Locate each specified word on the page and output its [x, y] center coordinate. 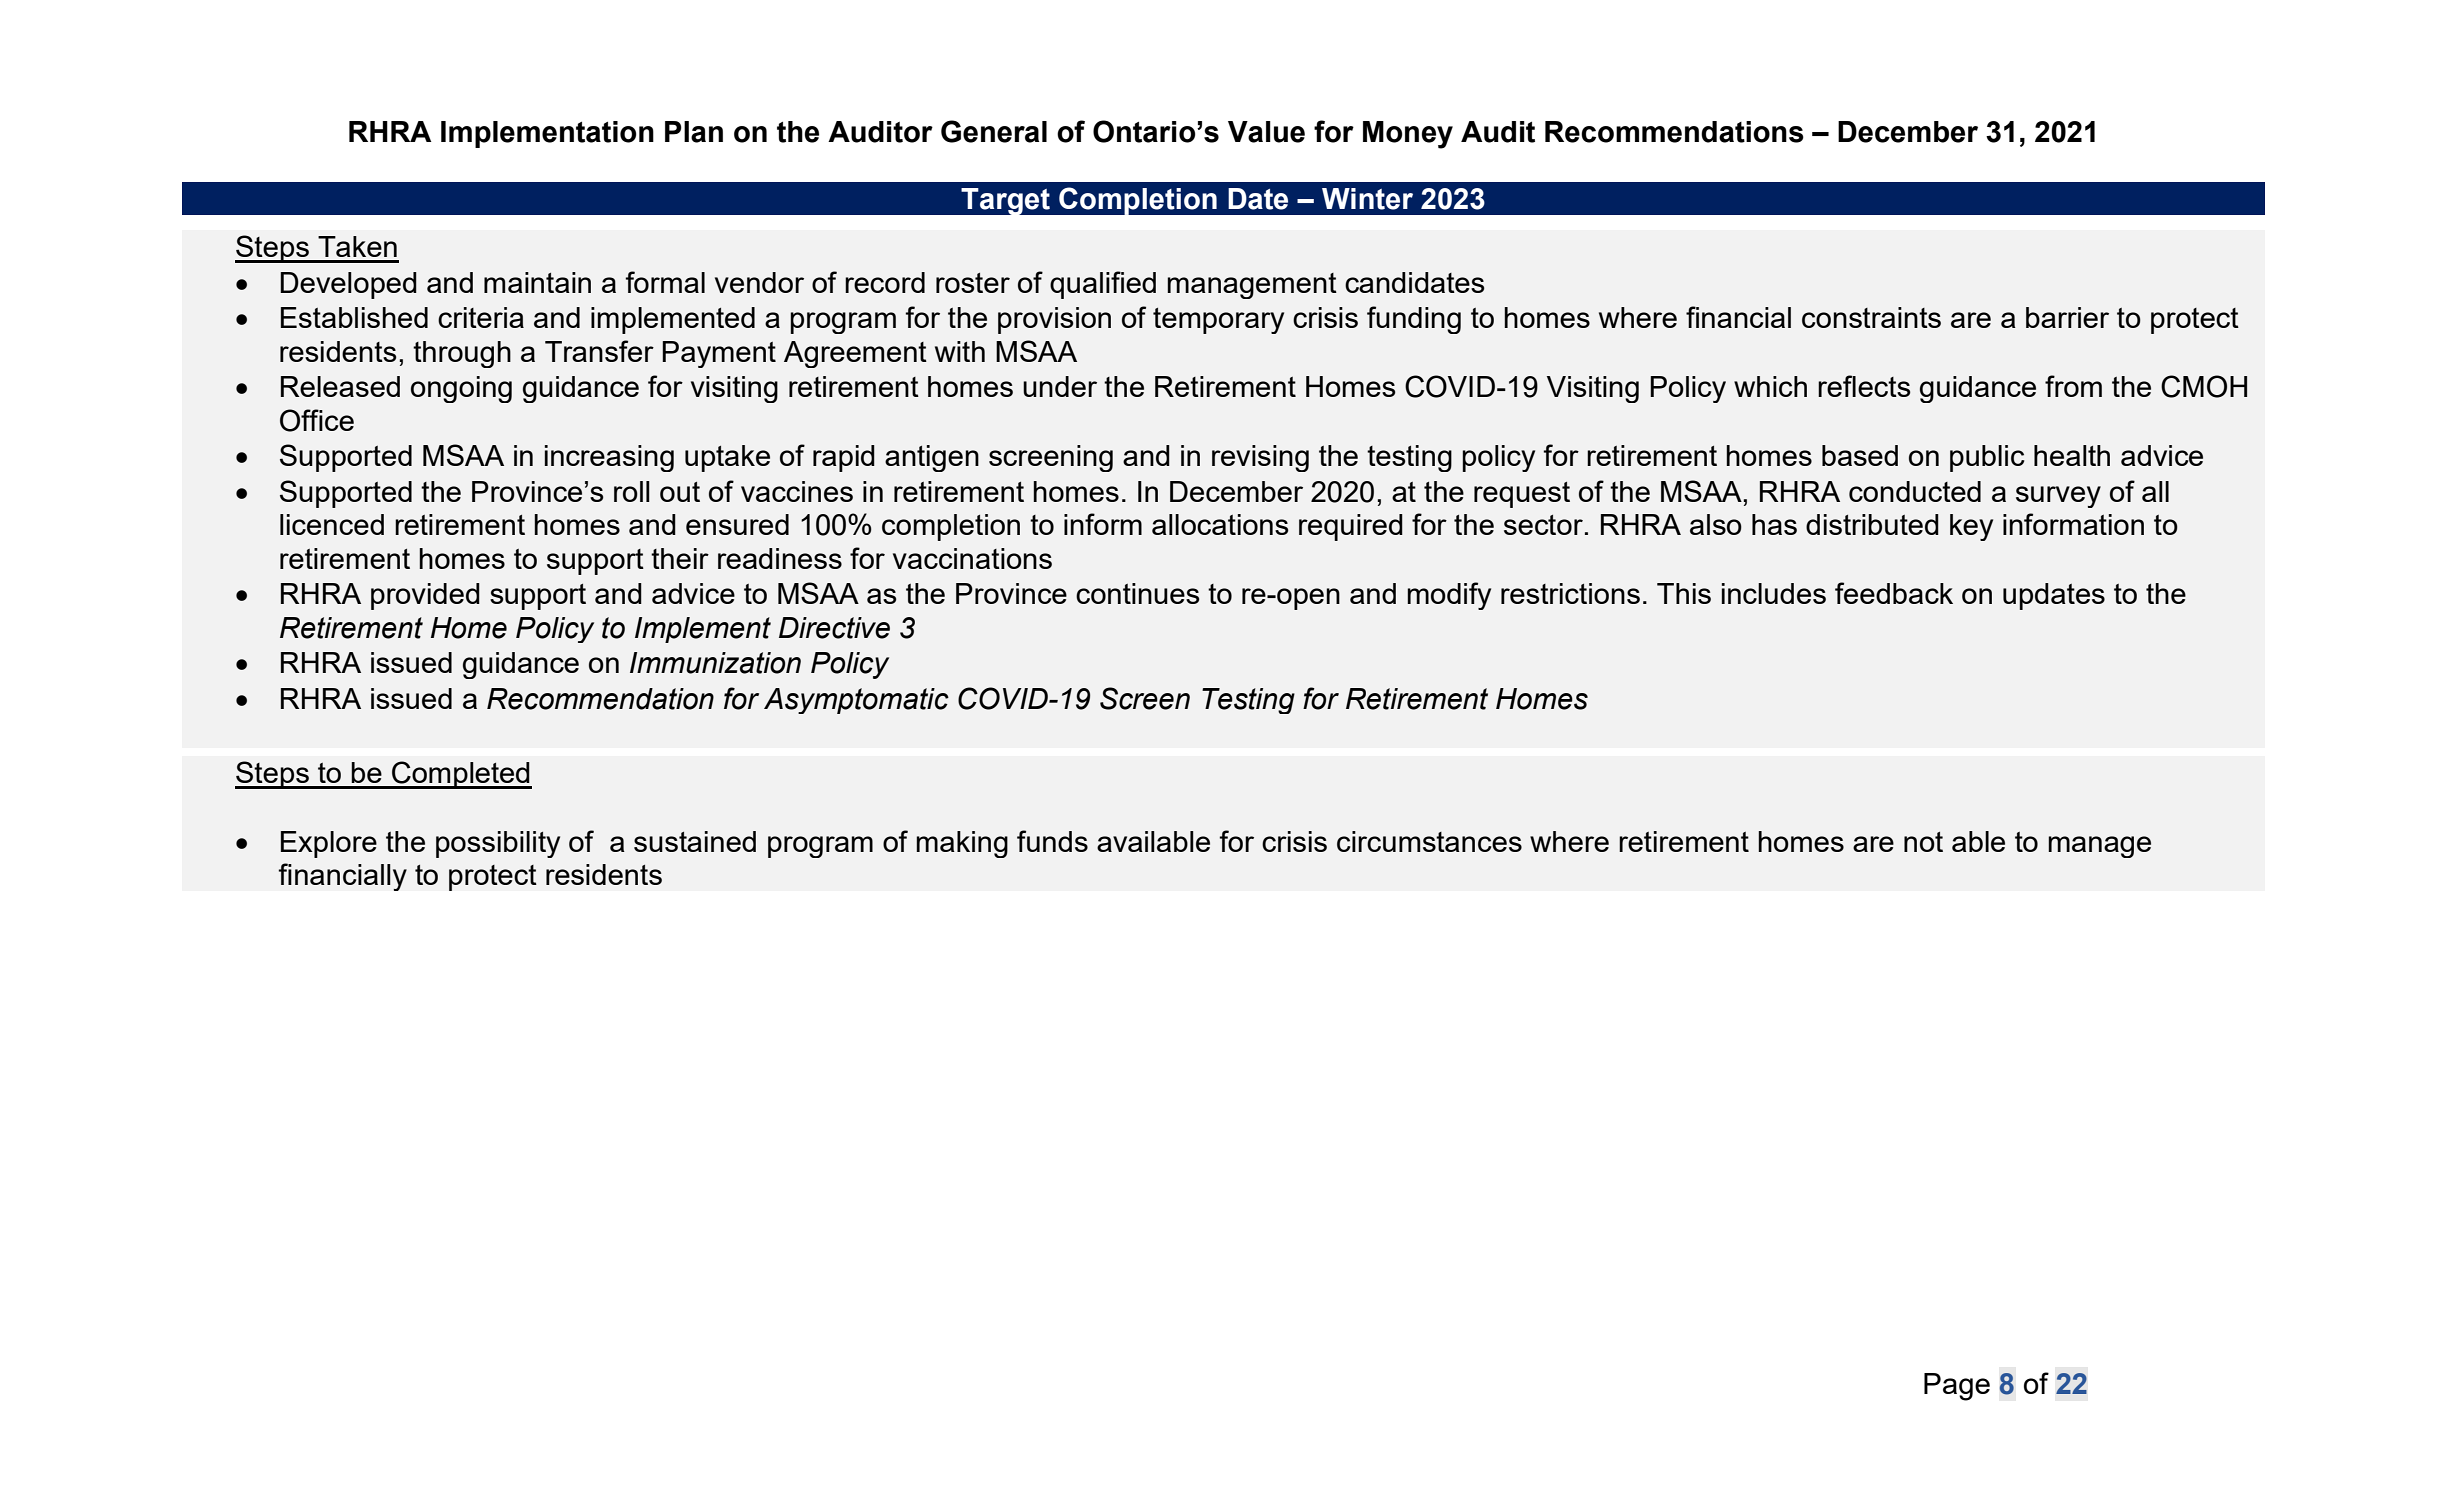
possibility [498, 844]
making [962, 844]
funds [1052, 841]
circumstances [1429, 841]
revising [1260, 458]
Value [1266, 132]
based [1860, 455]
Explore [329, 844]
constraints [1871, 317]
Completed [461, 775]
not [1923, 842]
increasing [609, 458]
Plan [694, 132]
